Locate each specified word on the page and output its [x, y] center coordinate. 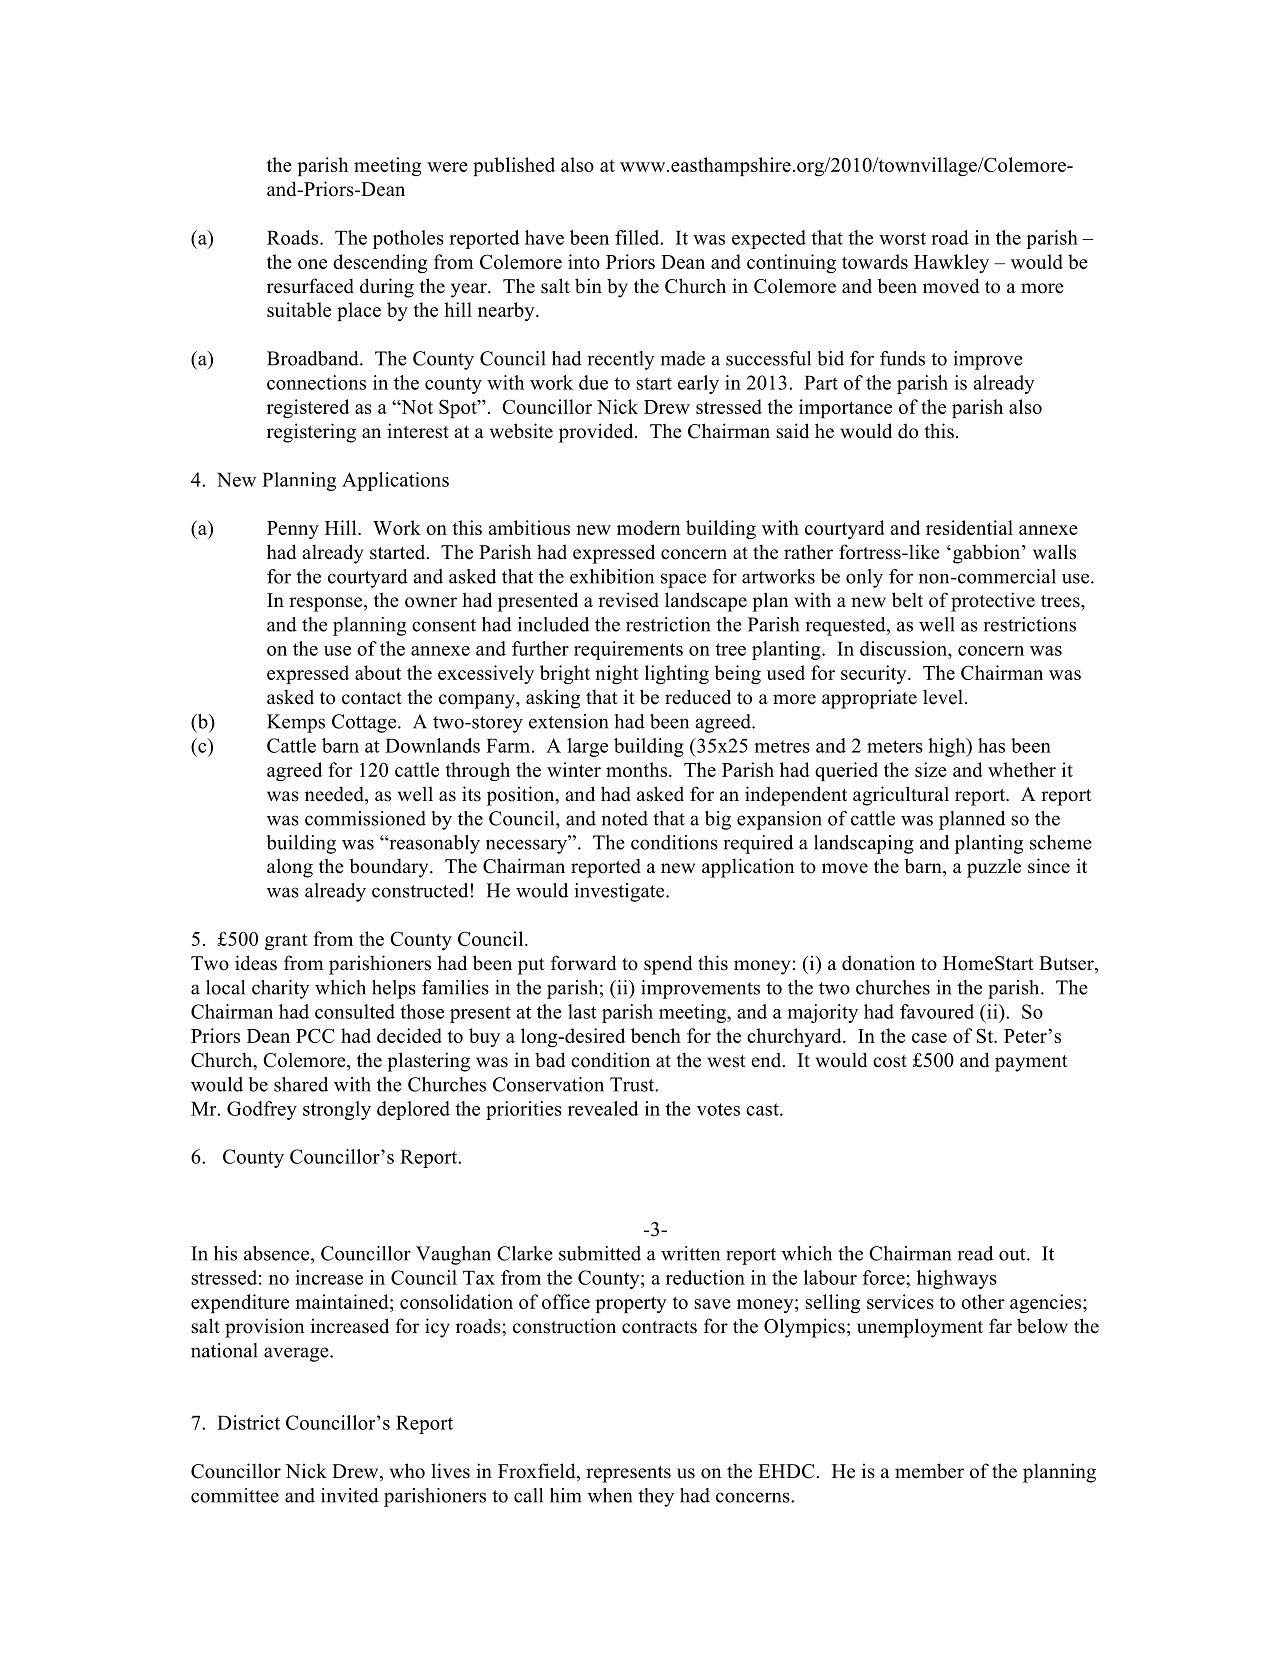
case [929, 1038]
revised [628, 600]
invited [350, 1495]
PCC [315, 1035]
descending [380, 263]
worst [902, 238]
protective [993, 602]
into [584, 261]
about [378, 672]
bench [656, 1035]
